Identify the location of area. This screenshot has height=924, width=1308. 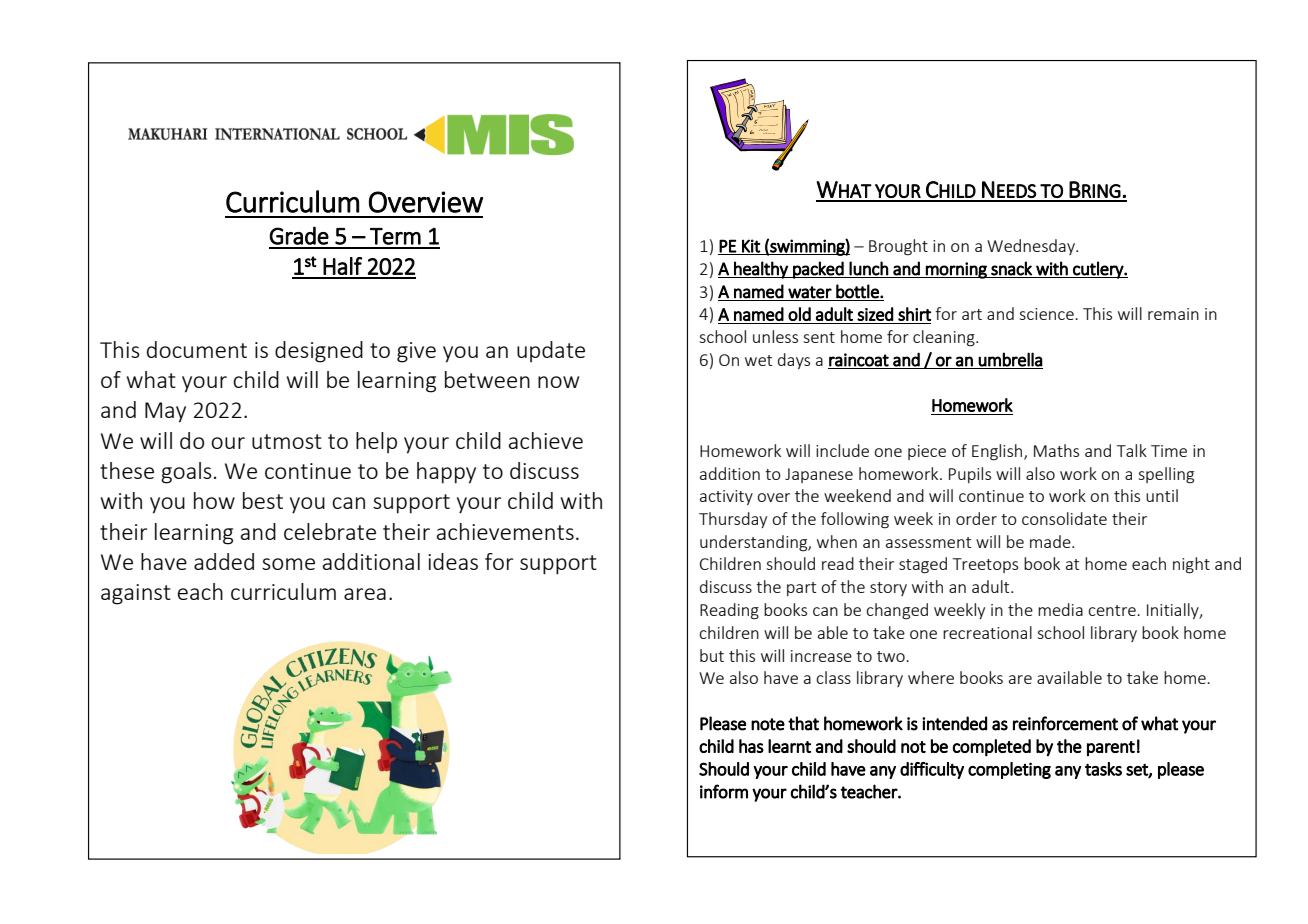
(365, 594).
